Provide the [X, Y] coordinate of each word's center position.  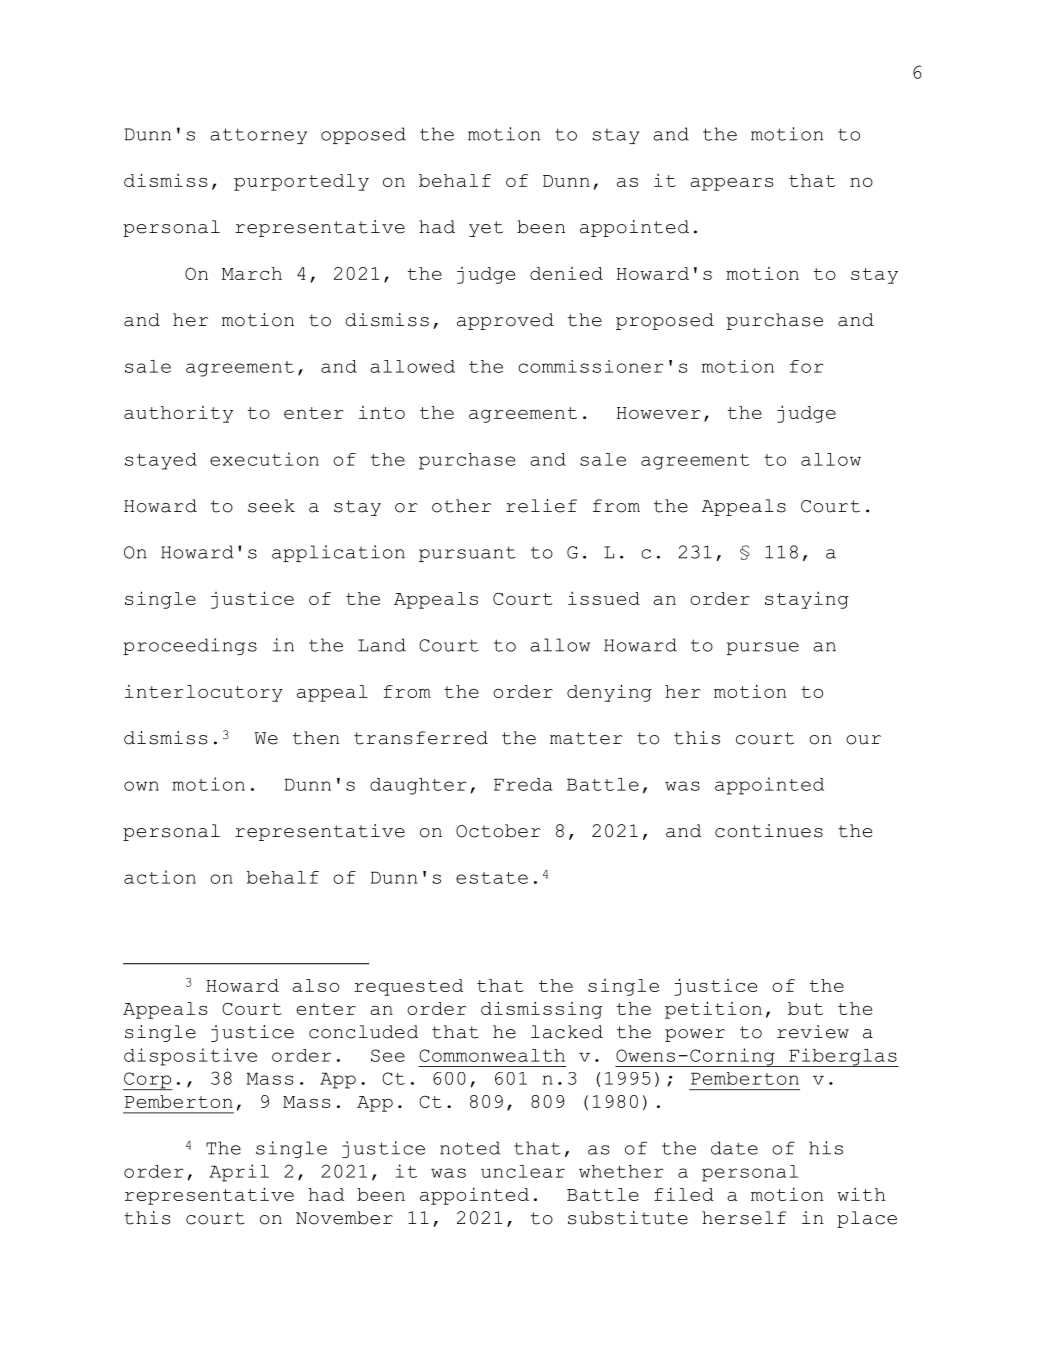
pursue [763, 648]
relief [541, 506]
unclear [523, 1171]
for [806, 366]
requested [408, 987]
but [805, 1008]
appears [732, 184]
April [239, 1173]
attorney [258, 136]
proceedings [190, 646]
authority [178, 414]
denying [609, 693]
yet [486, 229]
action [160, 877]
